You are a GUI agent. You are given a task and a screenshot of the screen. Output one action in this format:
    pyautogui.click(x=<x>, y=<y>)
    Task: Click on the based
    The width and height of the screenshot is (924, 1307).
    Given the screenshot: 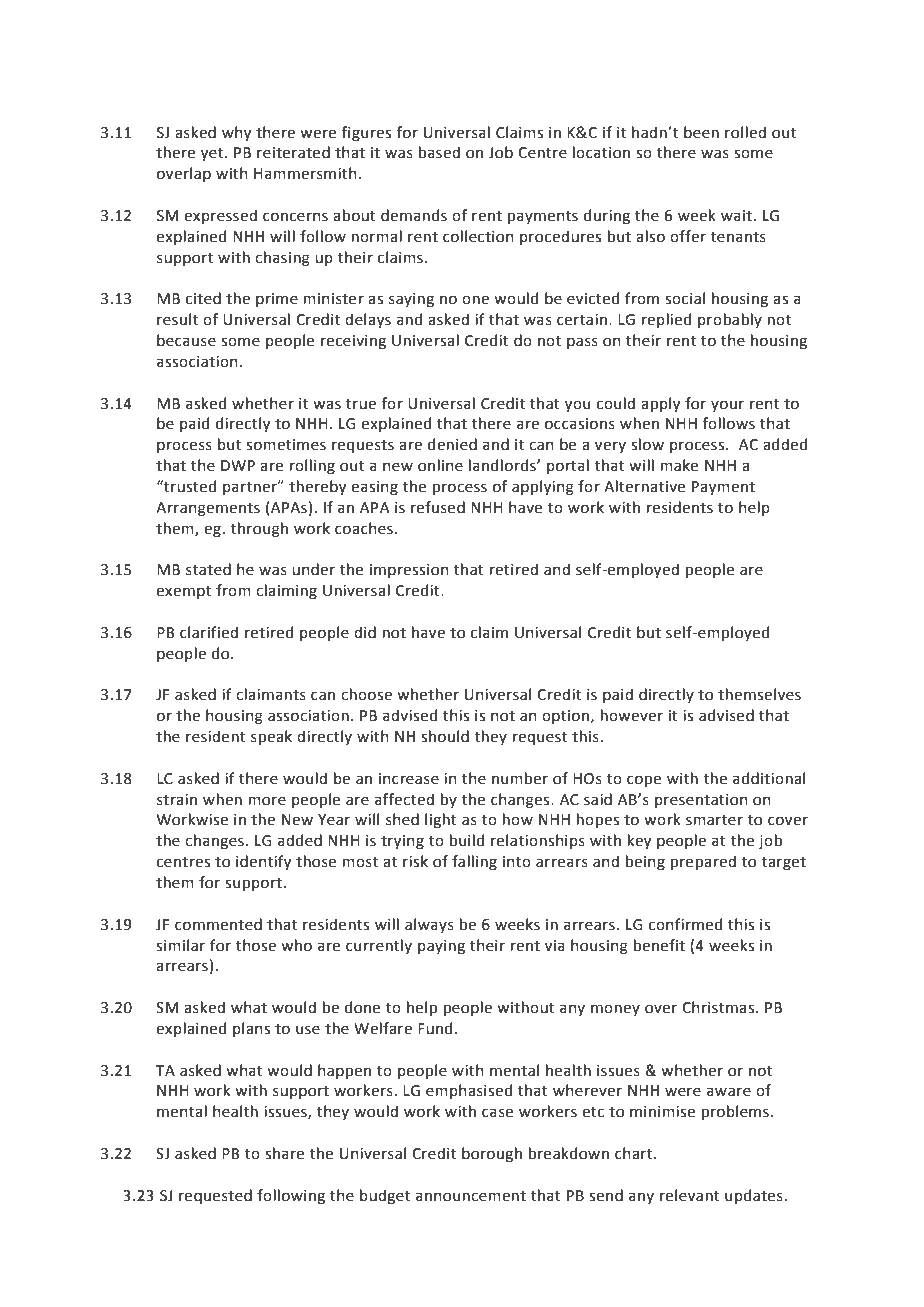 What is the action you would take?
    pyautogui.click(x=439, y=152)
